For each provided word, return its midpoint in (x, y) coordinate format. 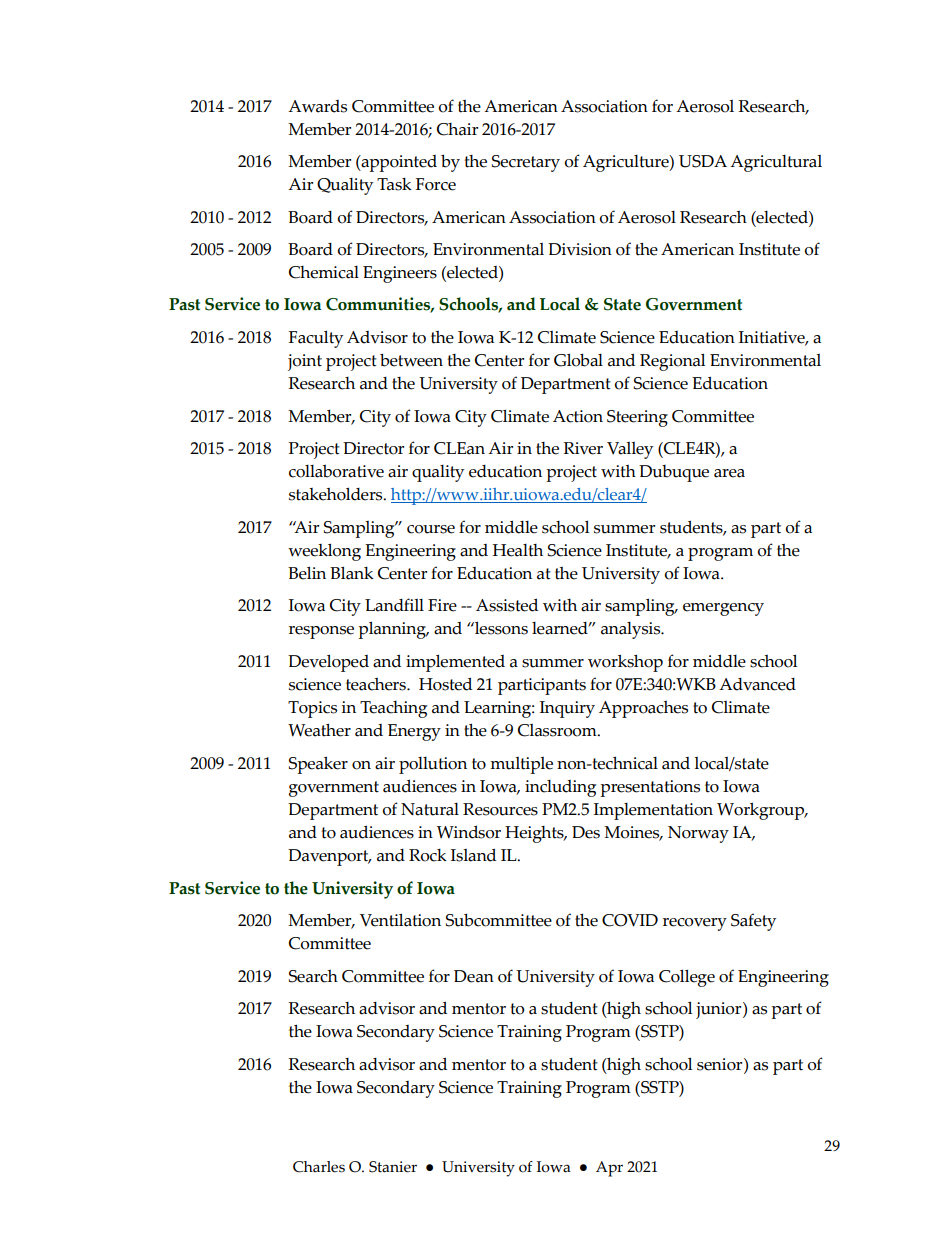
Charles (319, 1167)
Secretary (526, 163)
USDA (703, 161)
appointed (398, 163)
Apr (609, 1169)
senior (721, 1064)
